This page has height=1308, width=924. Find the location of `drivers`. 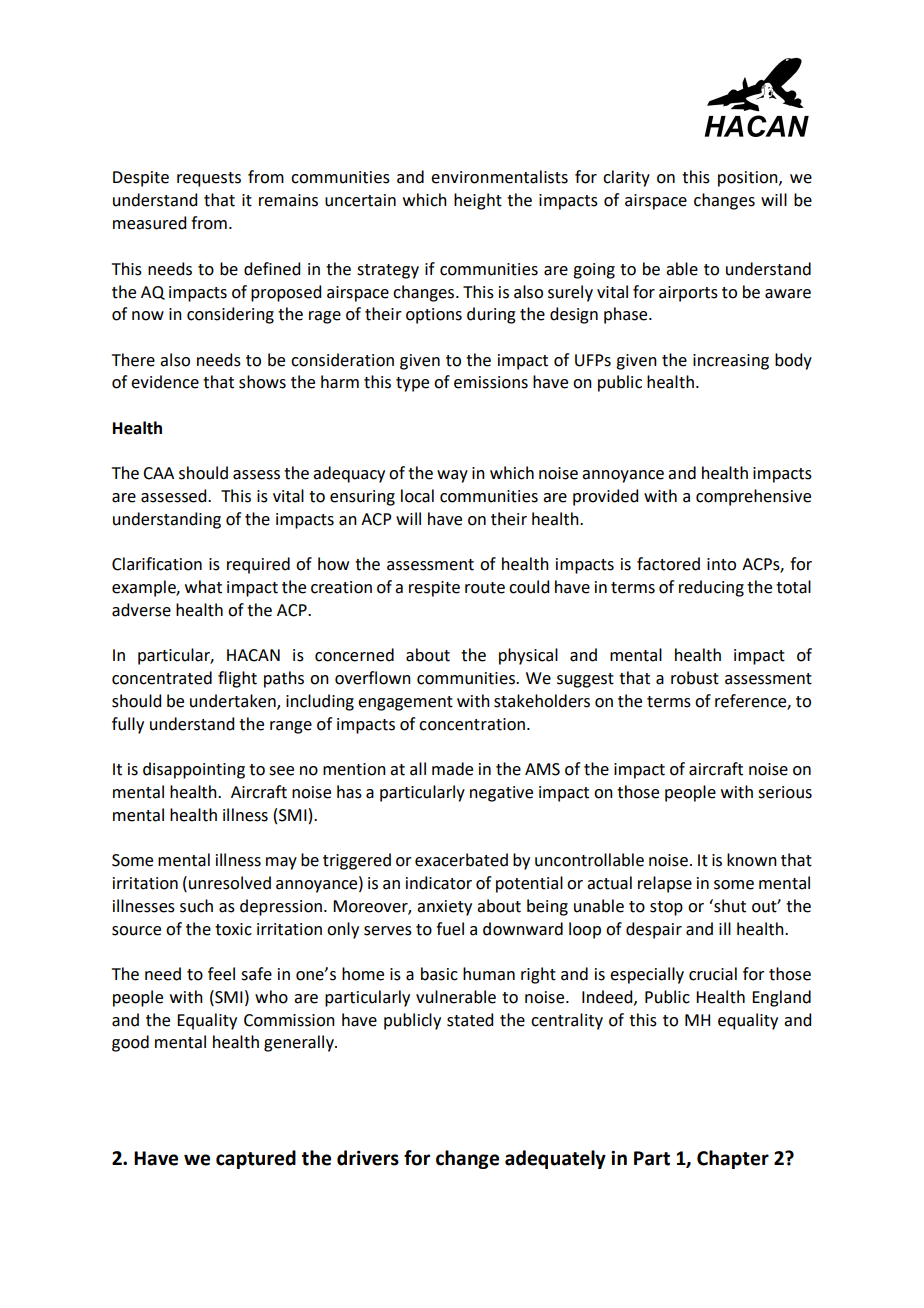

drivers is located at coordinates (368, 1158).
